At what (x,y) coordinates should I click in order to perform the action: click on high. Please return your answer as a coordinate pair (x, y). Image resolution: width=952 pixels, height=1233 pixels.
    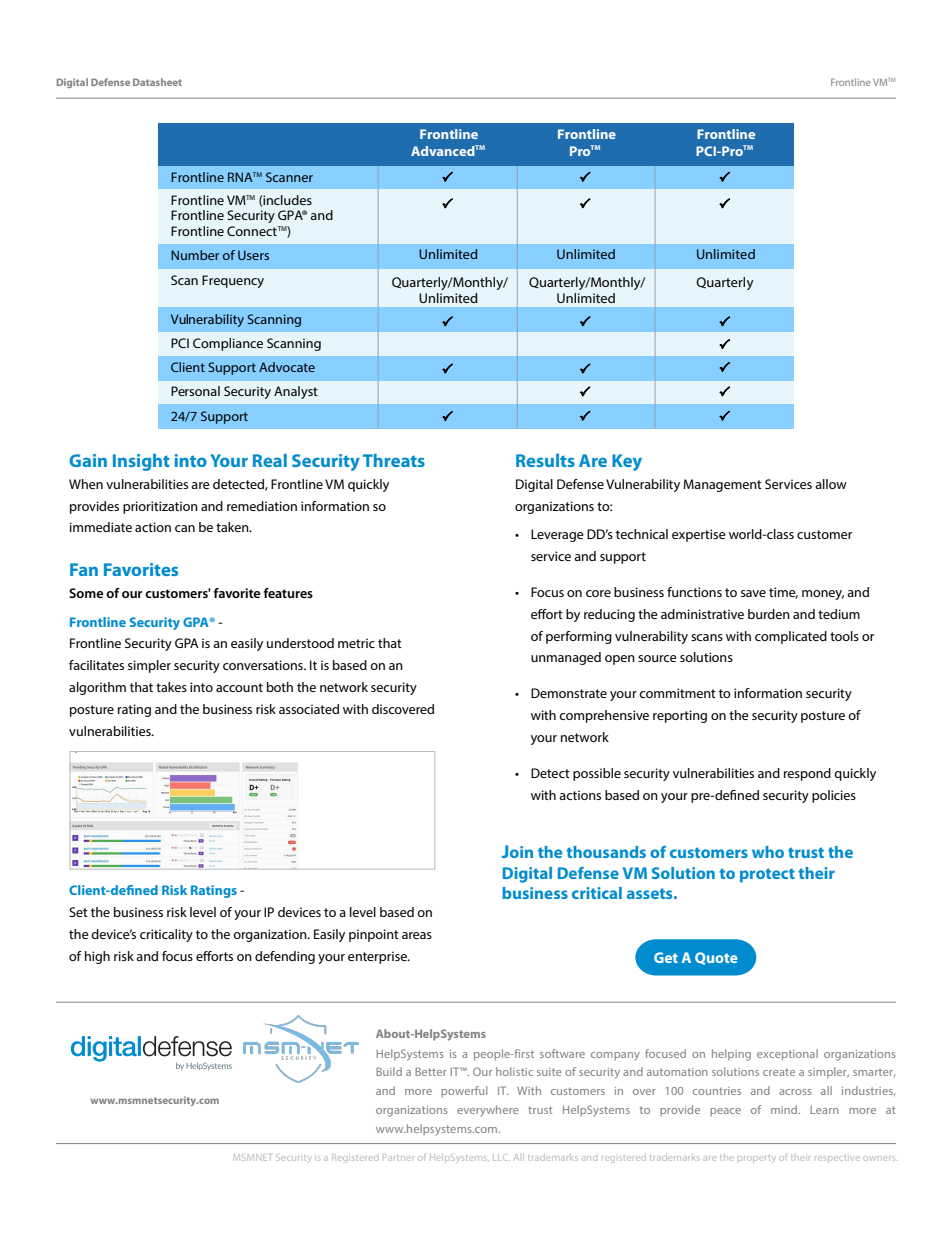
    Looking at the image, I should click on (97, 957).
